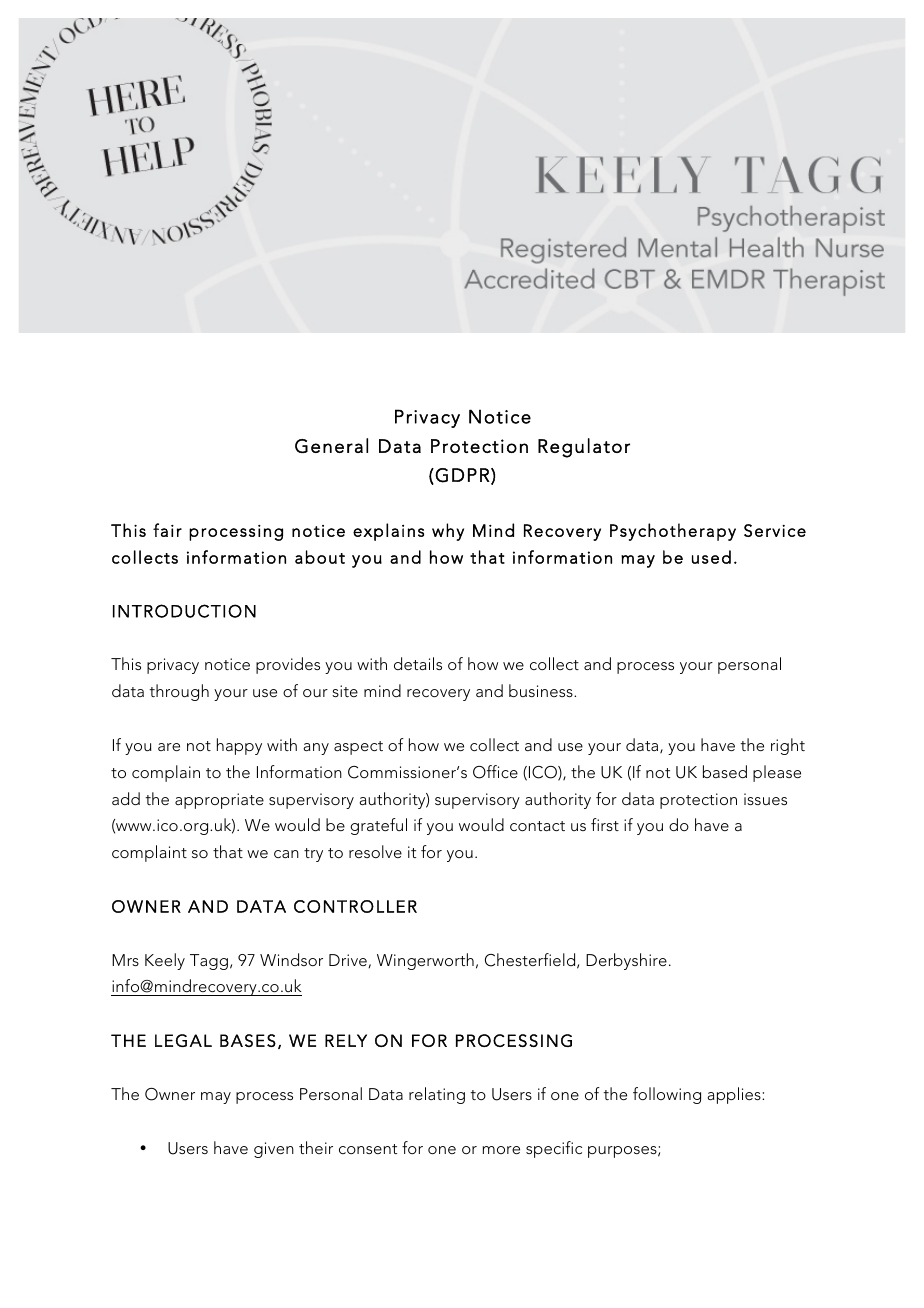  Describe the element at coordinates (501, 1150) in the screenshot. I see `more` at that location.
